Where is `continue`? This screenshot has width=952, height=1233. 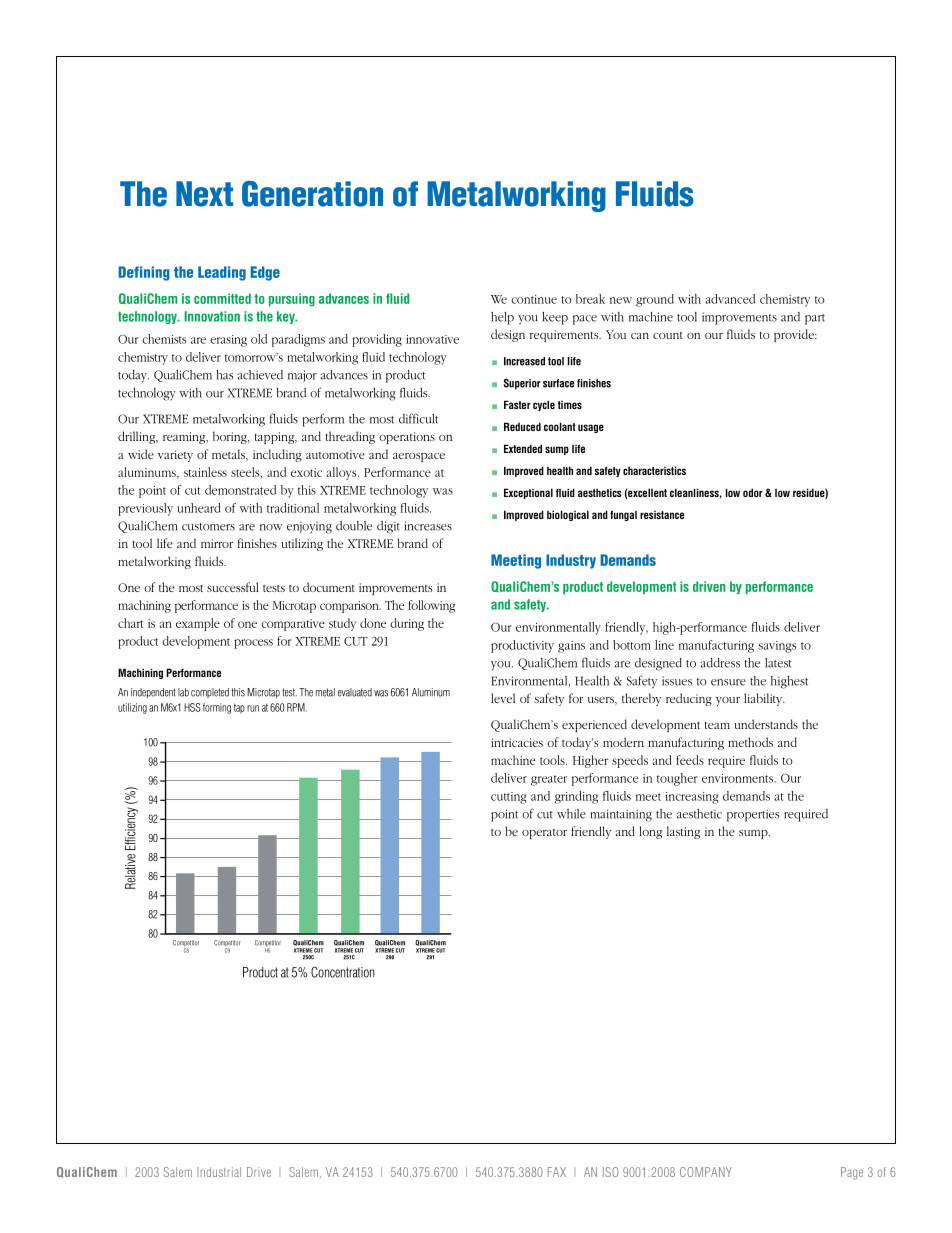 continue is located at coordinates (534, 299).
